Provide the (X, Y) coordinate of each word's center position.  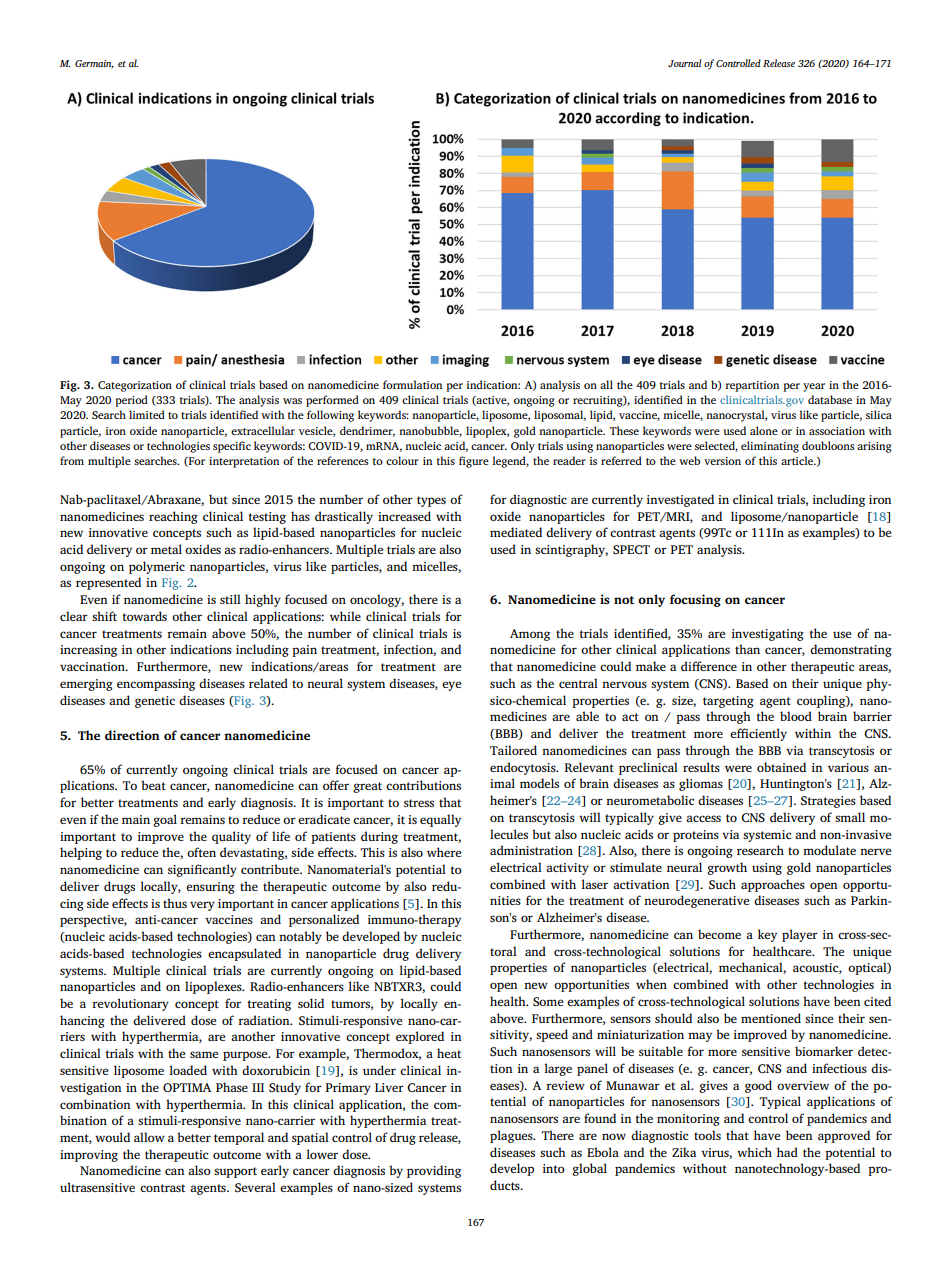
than (747, 649)
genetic (155, 702)
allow (149, 1137)
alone (764, 430)
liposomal (560, 416)
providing (434, 1171)
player (800, 935)
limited (147, 414)
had (787, 1152)
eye (451, 686)
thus (175, 903)
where (444, 852)
